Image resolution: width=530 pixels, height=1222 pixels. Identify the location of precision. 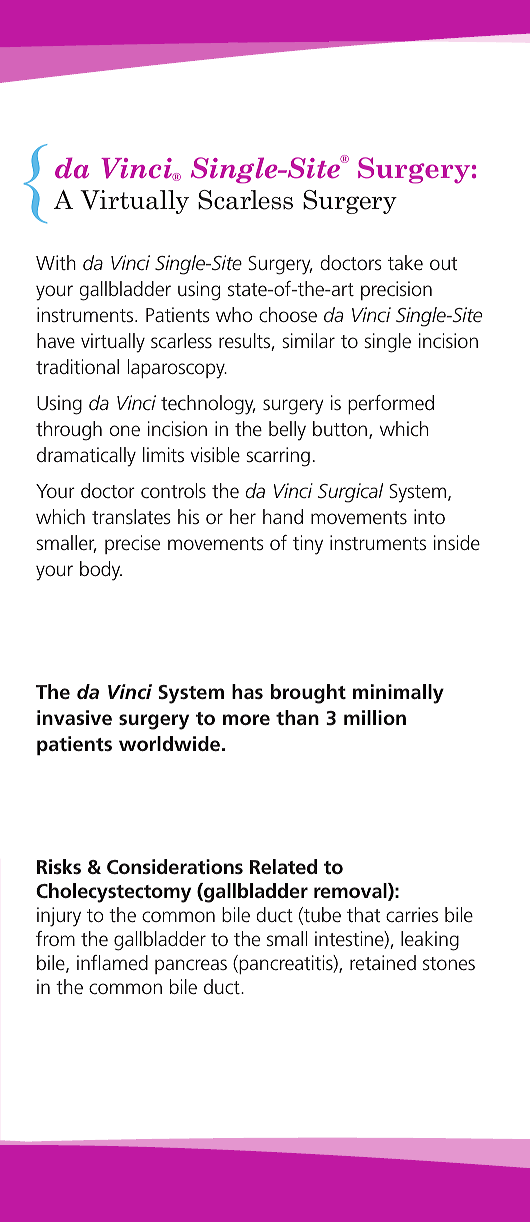
(396, 290).
